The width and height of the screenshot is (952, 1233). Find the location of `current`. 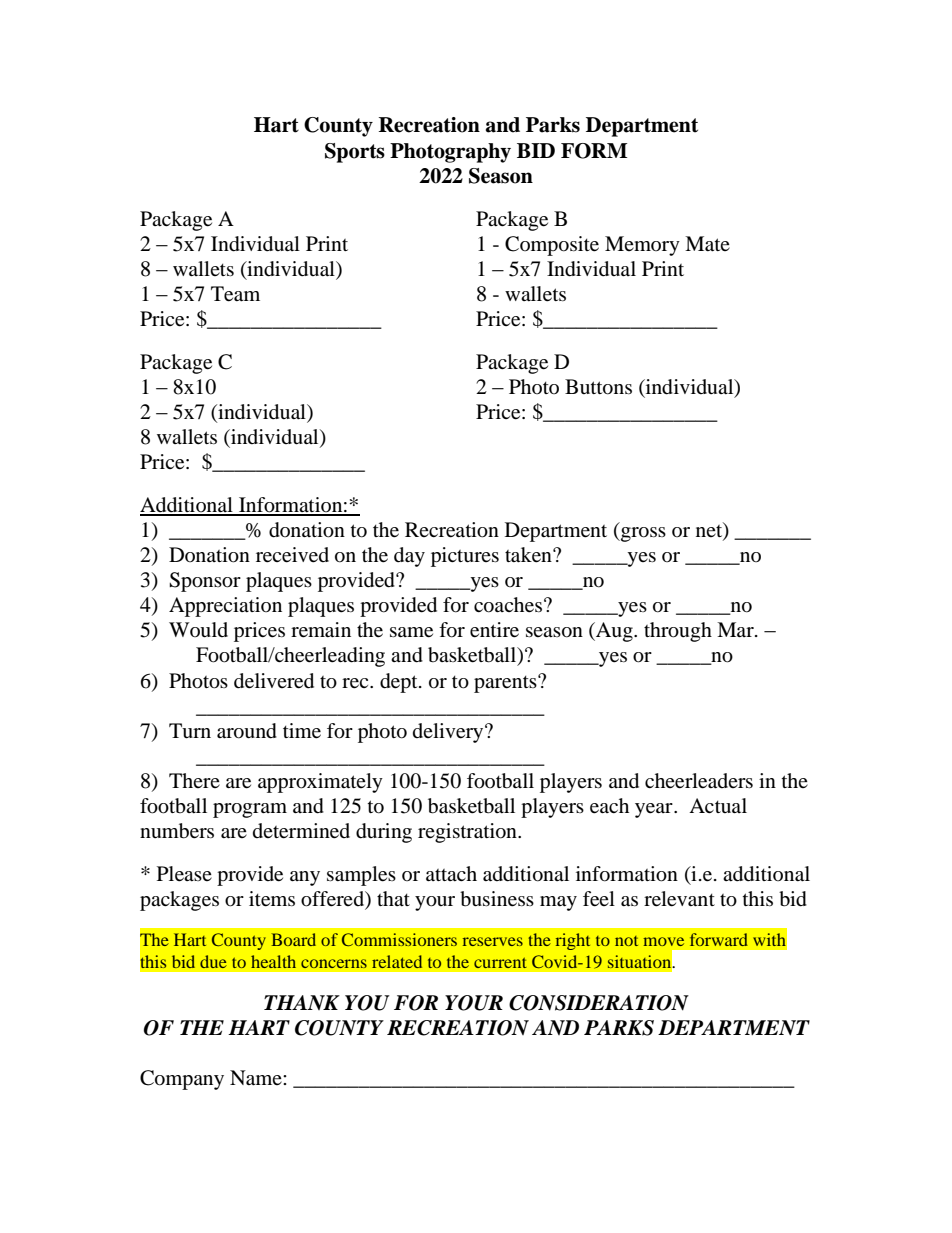

current is located at coordinates (500, 963).
